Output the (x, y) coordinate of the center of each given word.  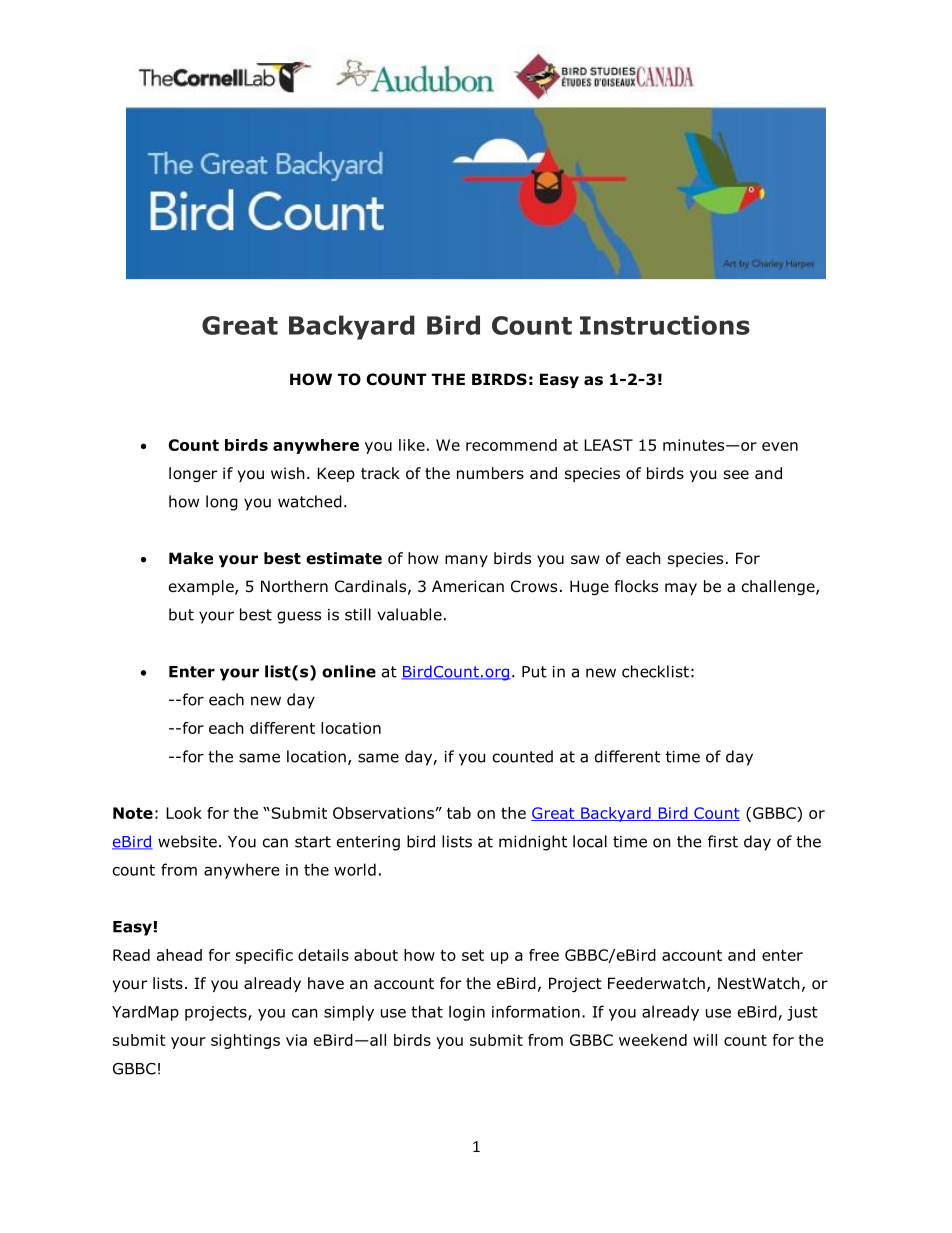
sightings (245, 1041)
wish (288, 473)
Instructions (665, 325)
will (705, 1040)
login (467, 1013)
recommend (511, 445)
